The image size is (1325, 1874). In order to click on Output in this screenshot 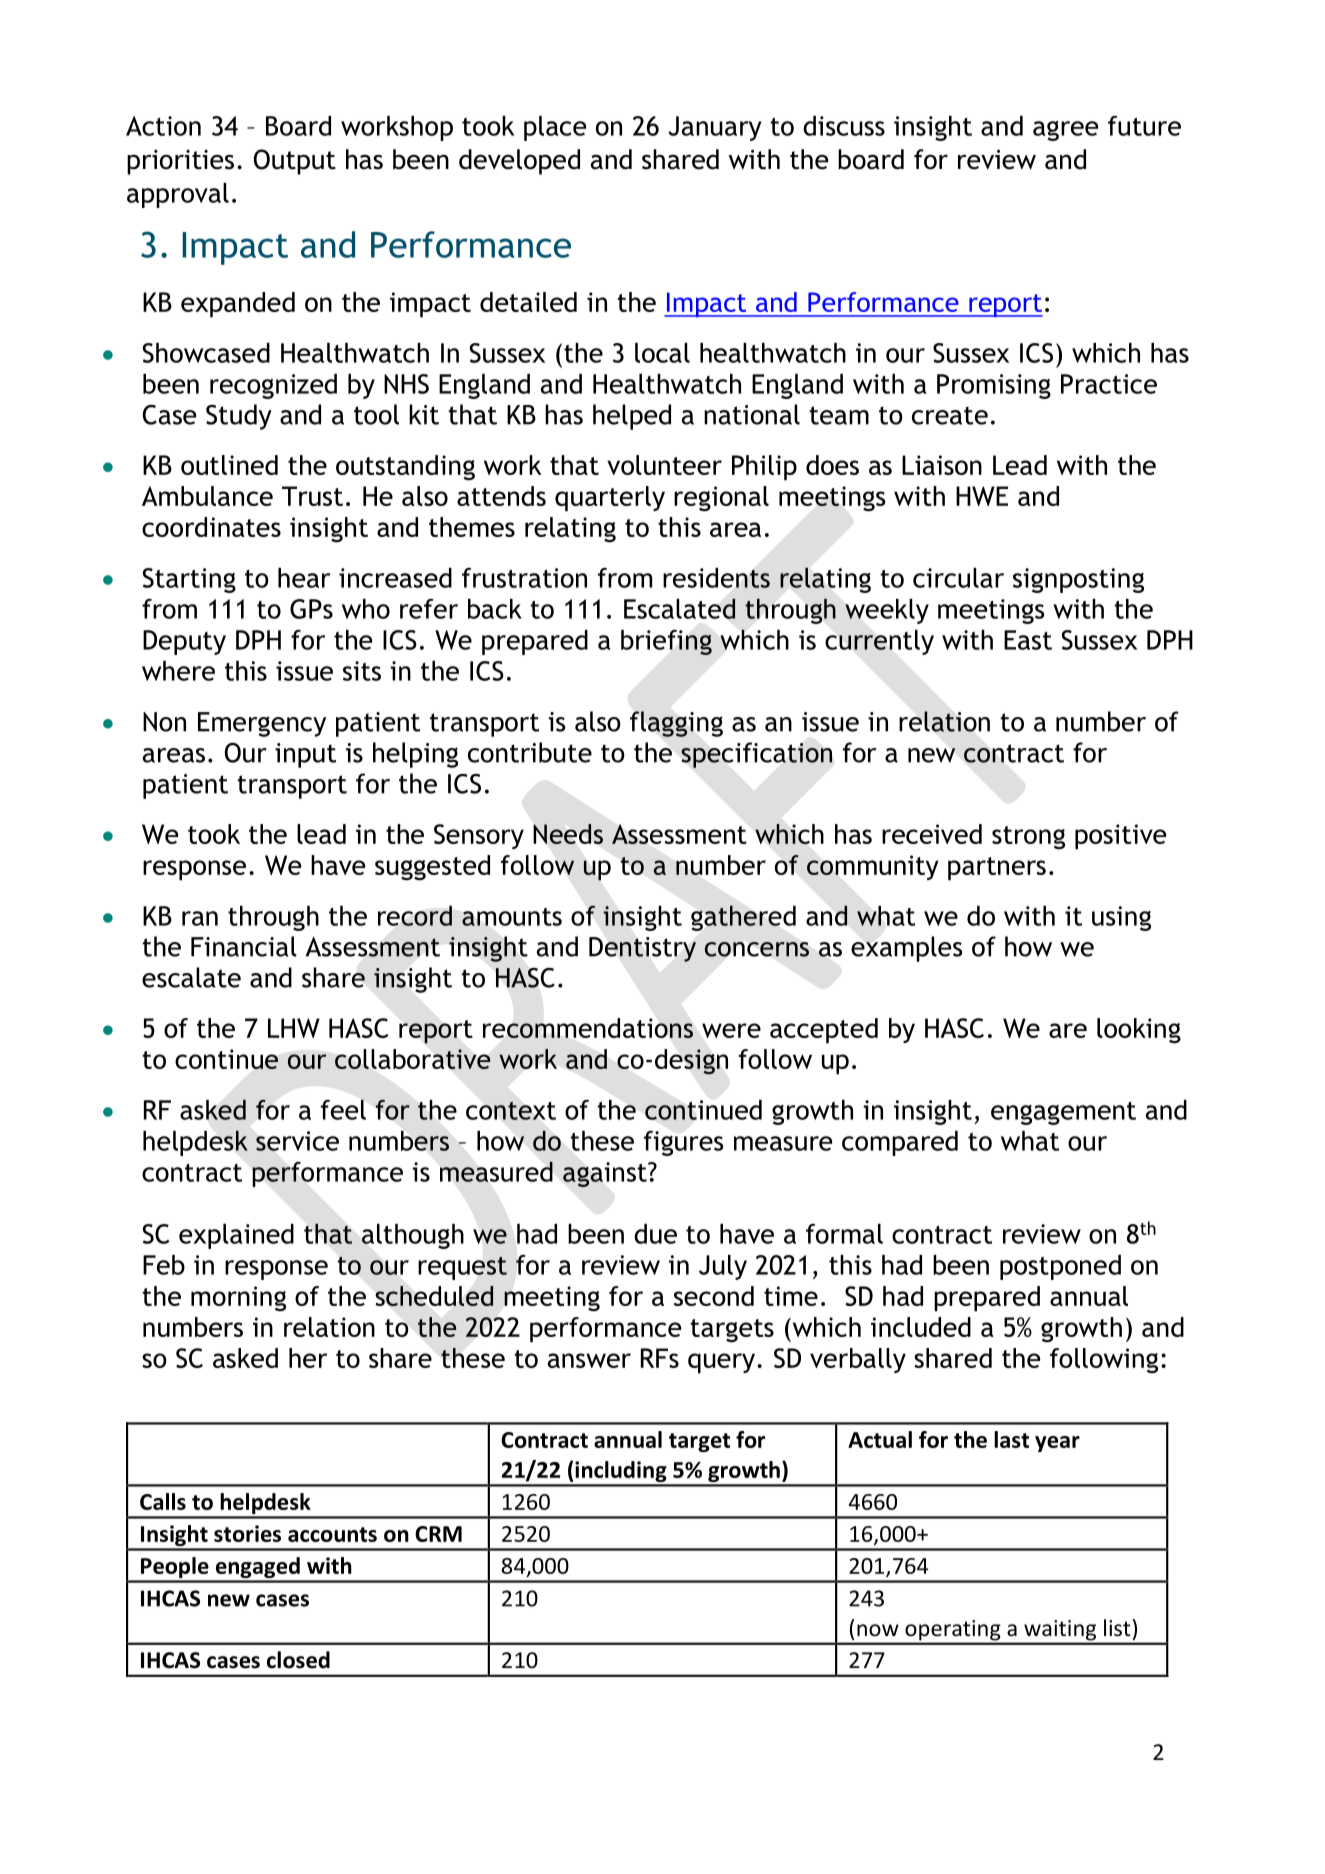, I will do `click(295, 162)`.
